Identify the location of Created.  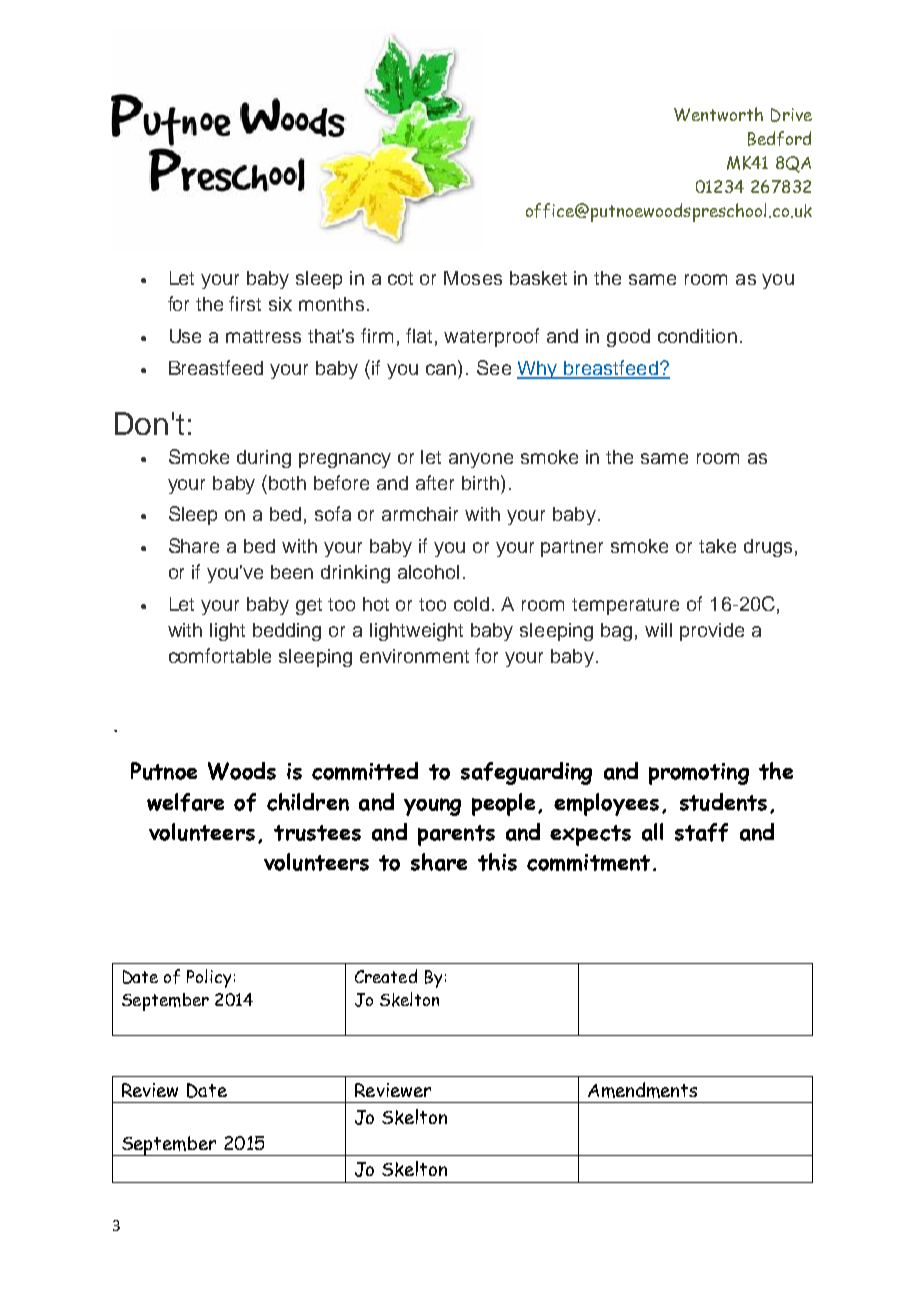
(386, 976).
